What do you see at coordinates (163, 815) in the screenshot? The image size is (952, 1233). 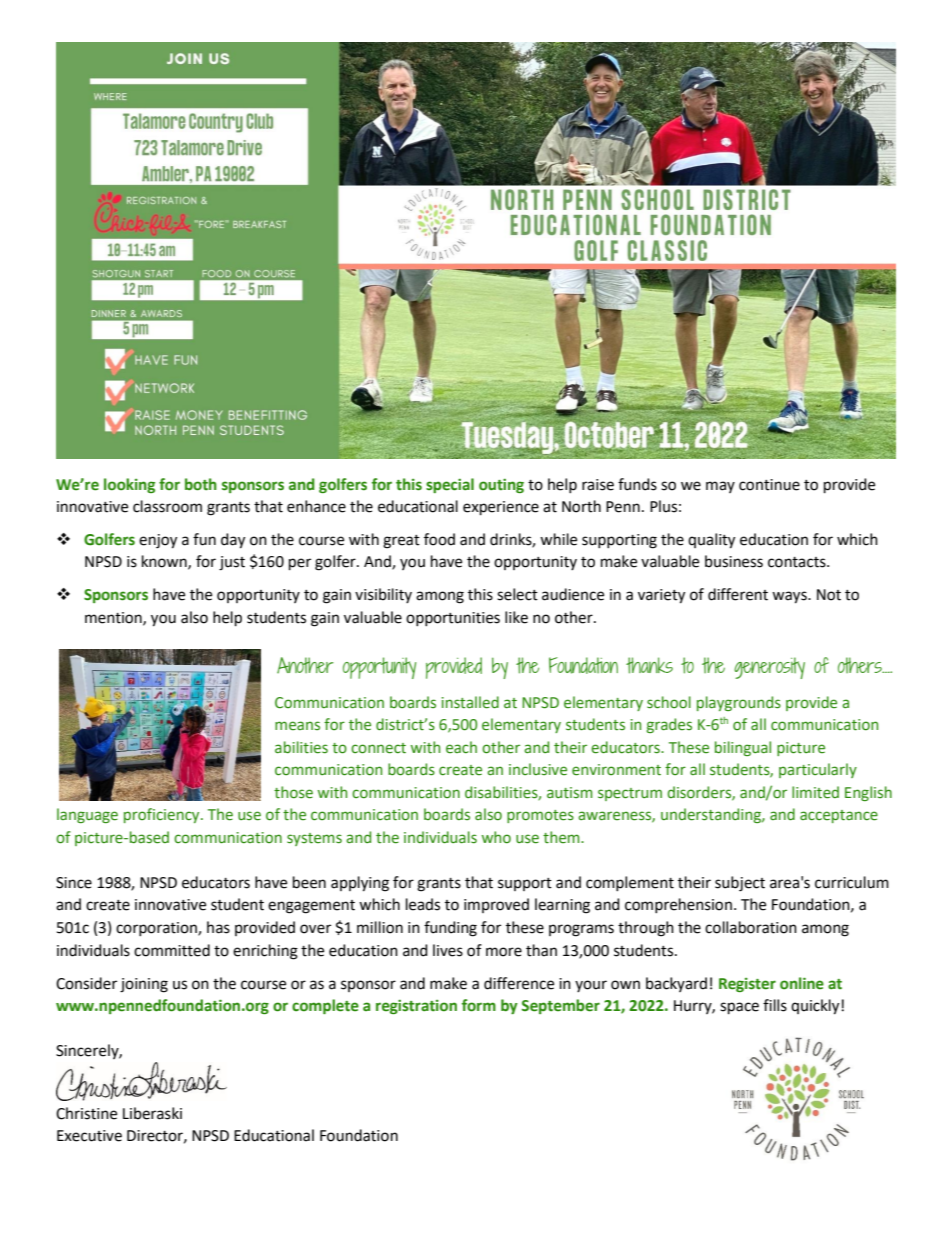 I see `proficiency` at bounding box center [163, 815].
